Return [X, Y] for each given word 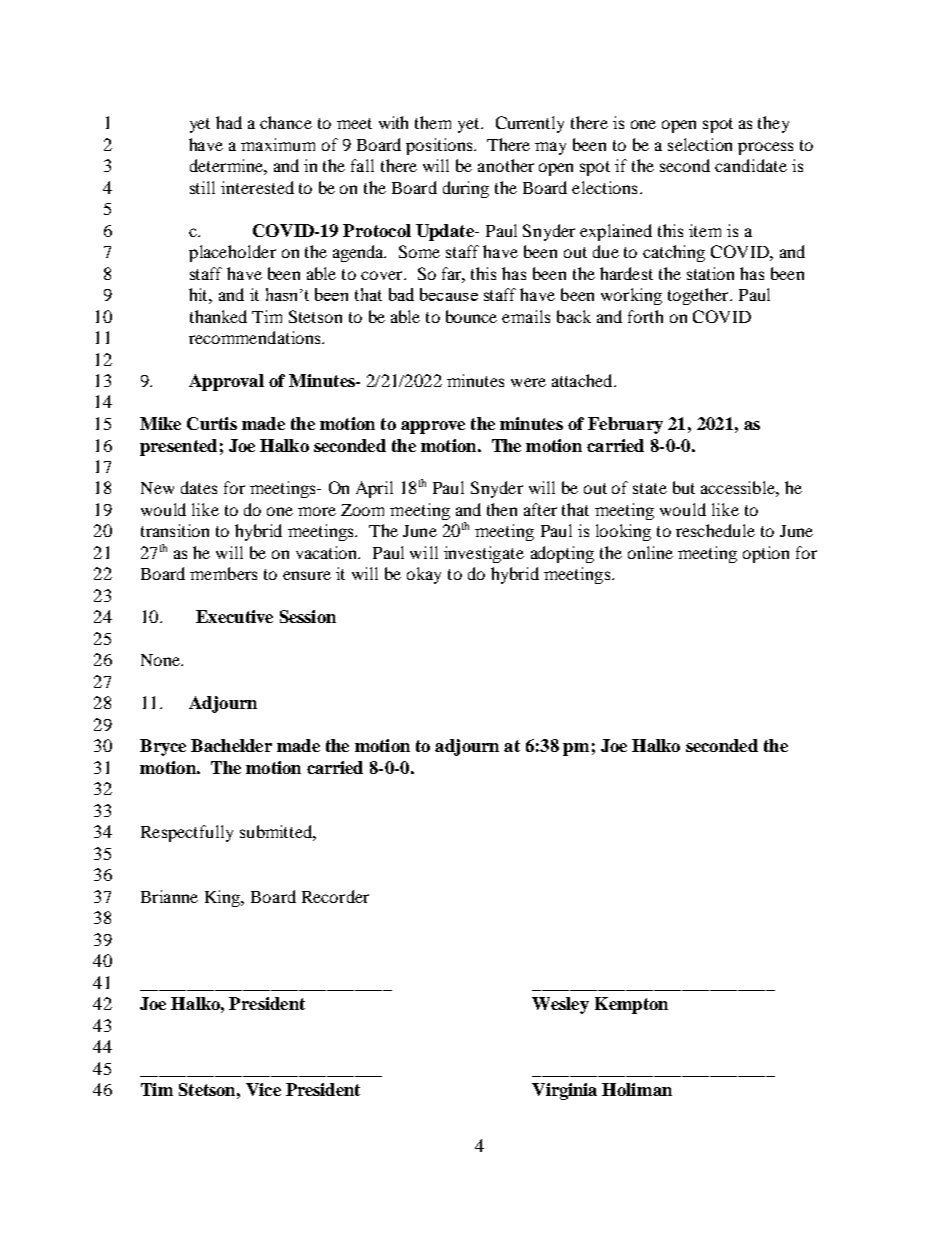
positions [440, 146]
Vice [263, 1089]
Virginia [564, 1091]
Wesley [560, 1005]
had [229, 122]
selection [700, 144]
